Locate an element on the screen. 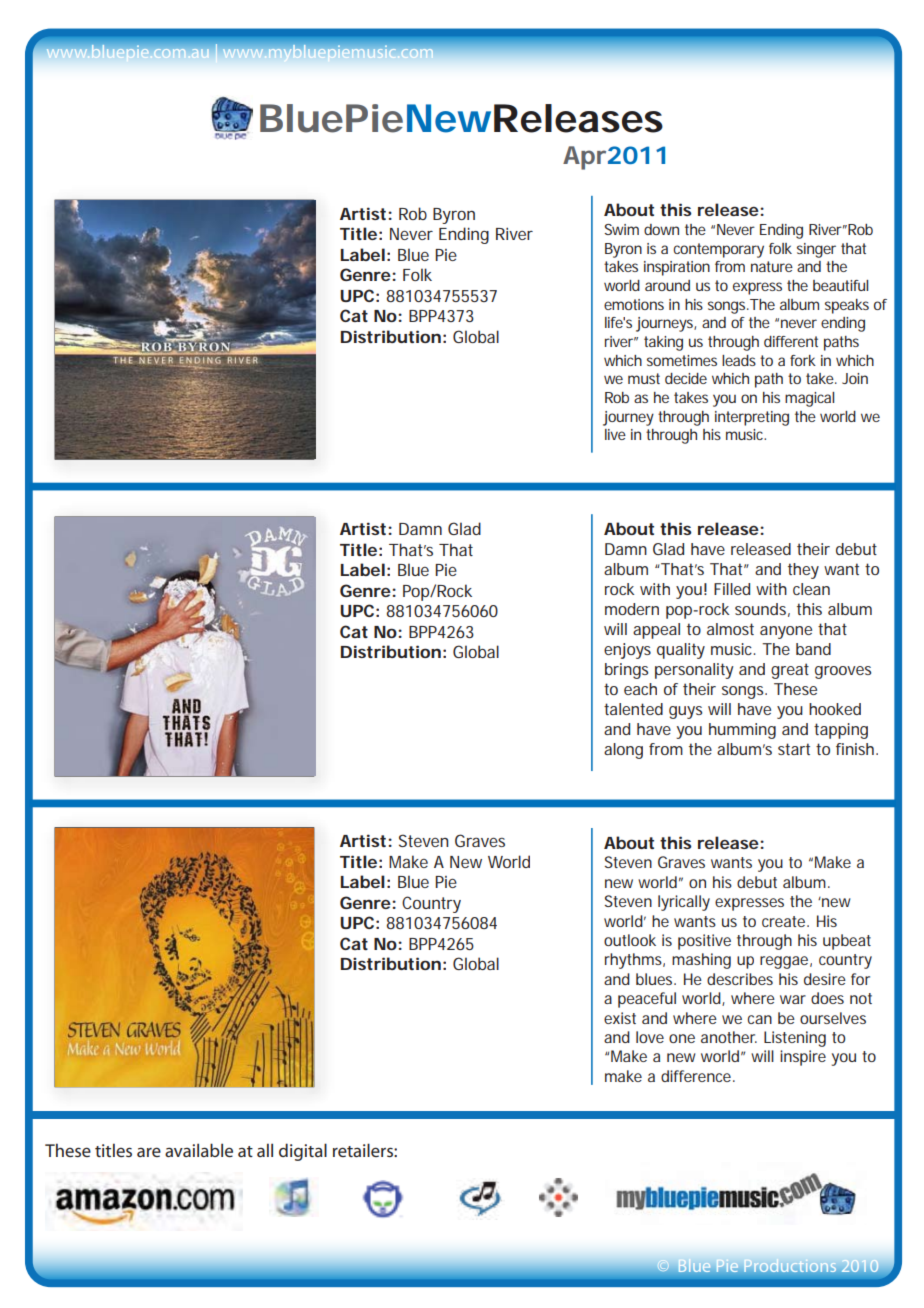  enjoys is located at coordinates (627, 651).
